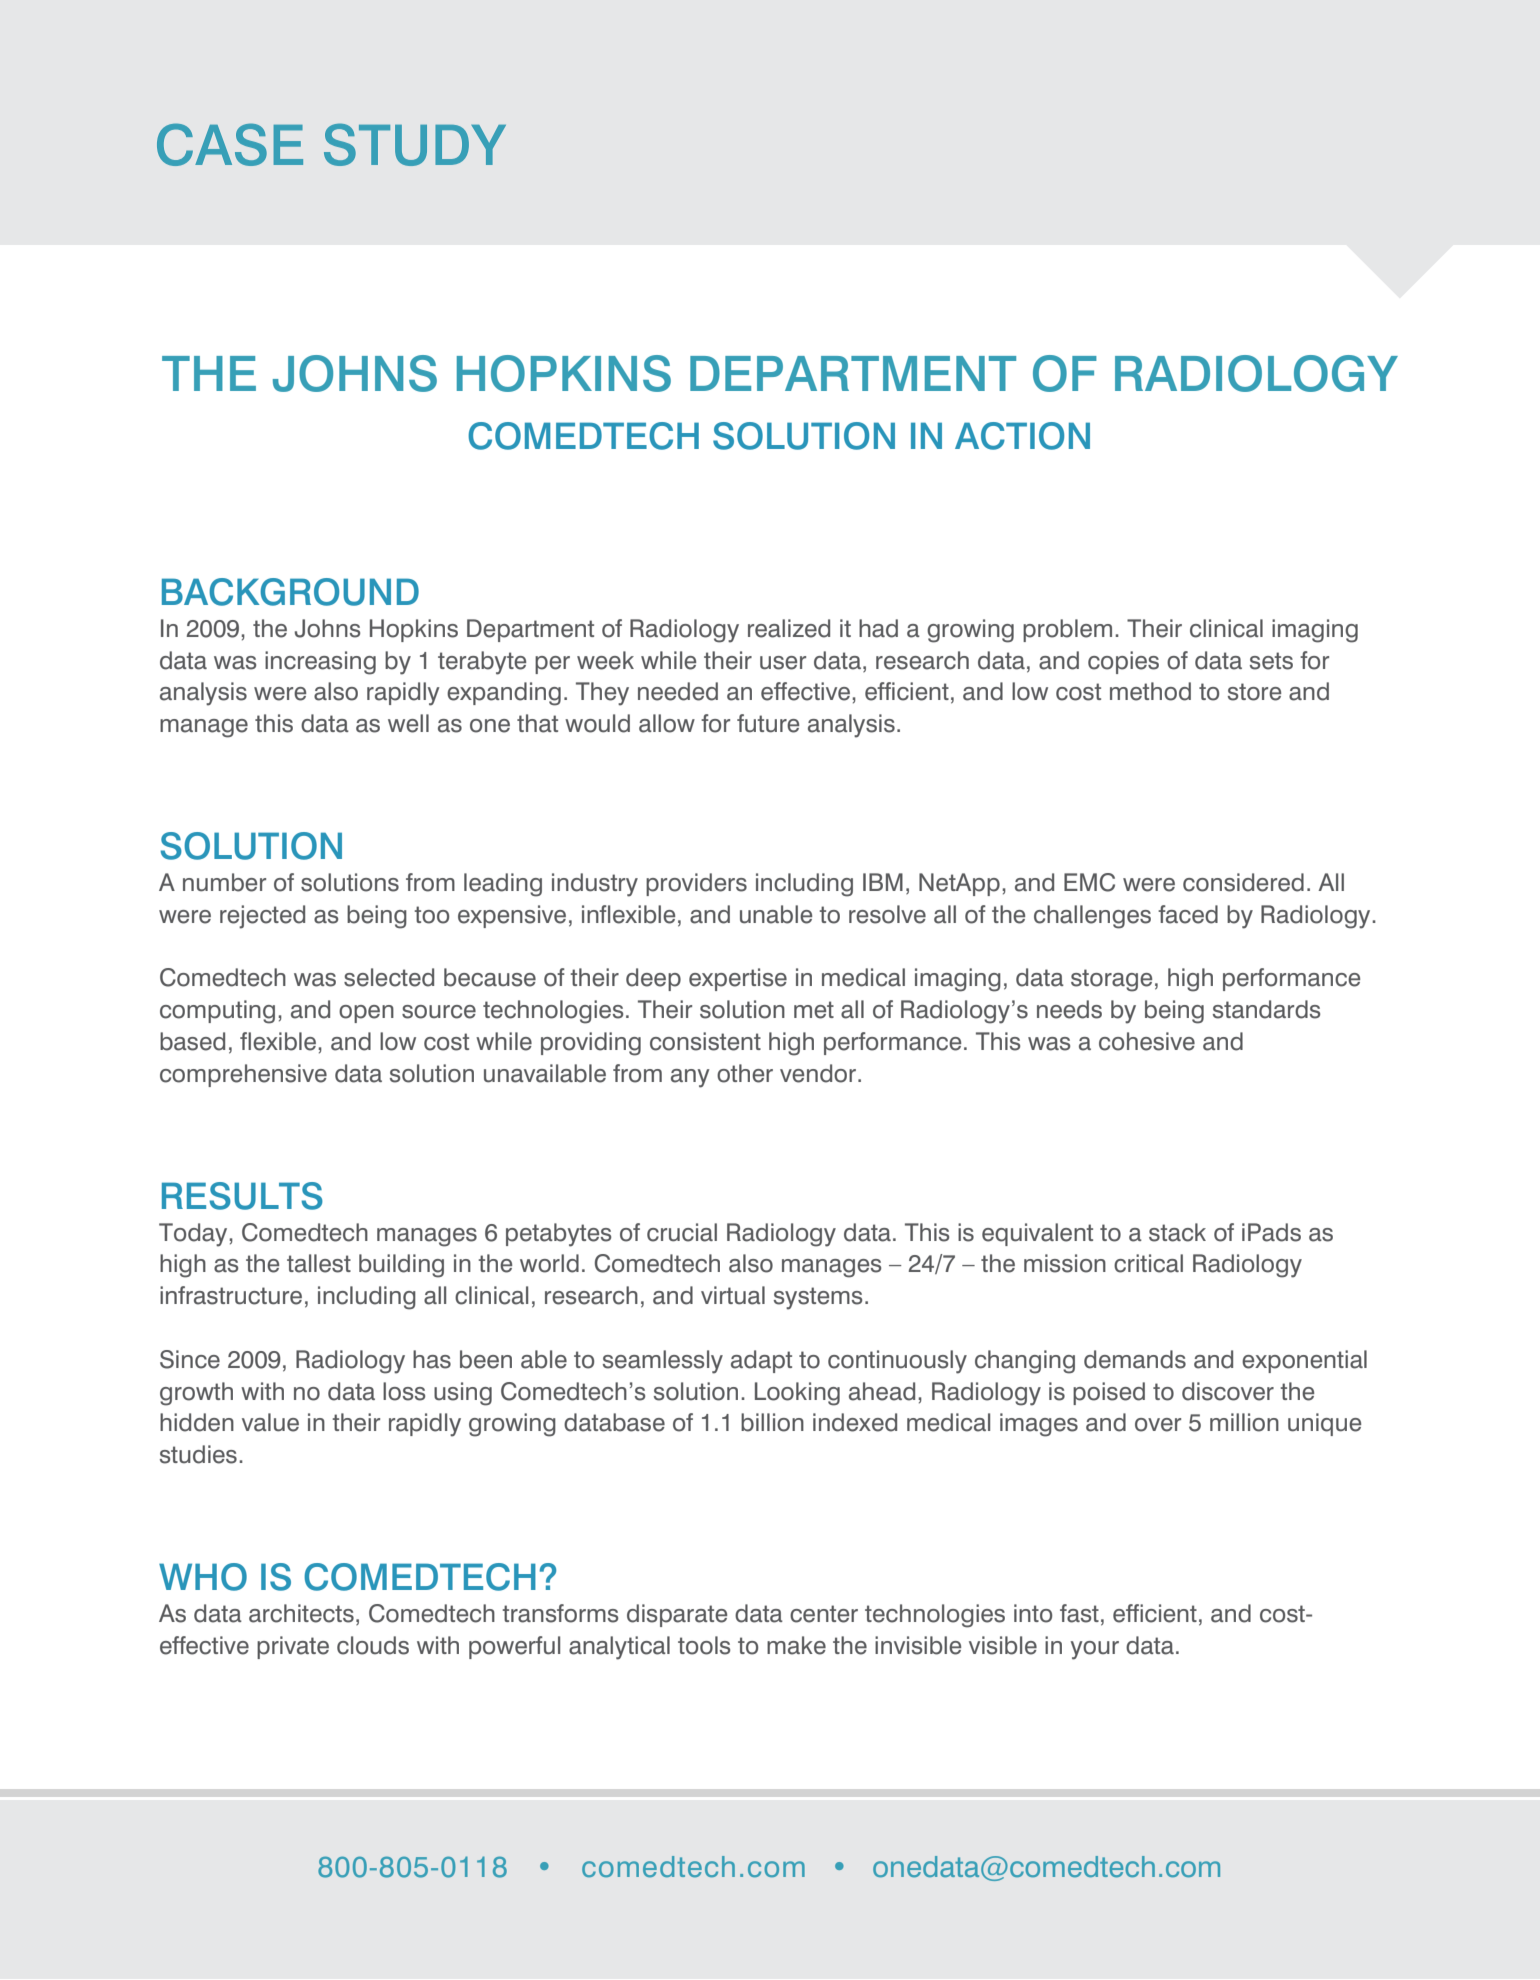  I want to click on faced, so click(1188, 914).
